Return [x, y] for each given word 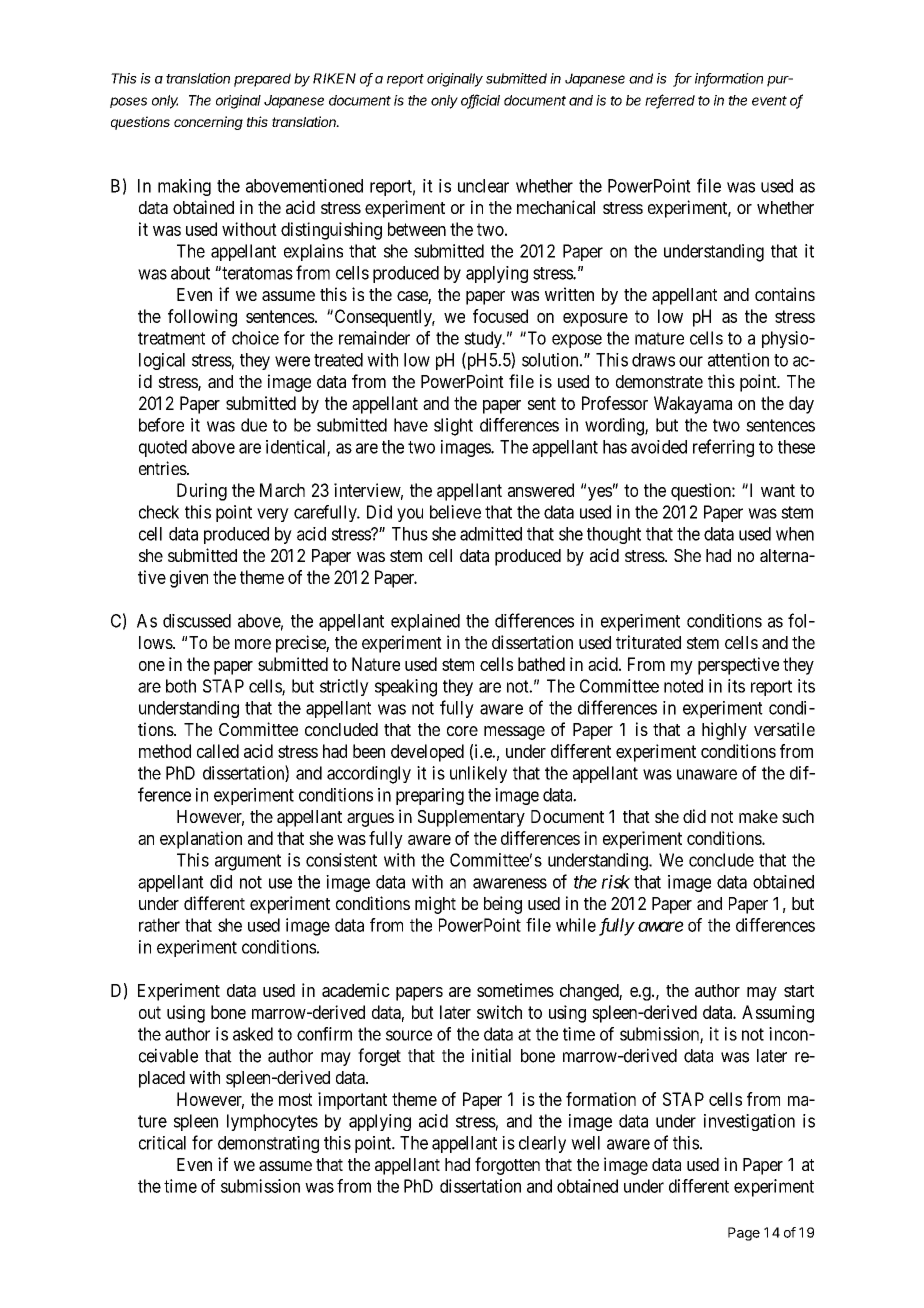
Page [744, 1234]
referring [723, 448]
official [480, 101]
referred [670, 101]
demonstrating [268, 1144]
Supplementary [471, 818]
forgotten [507, 1166]
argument [248, 862]
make [758, 816]
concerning [208, 123]
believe [455, 512]
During [202, 492]
